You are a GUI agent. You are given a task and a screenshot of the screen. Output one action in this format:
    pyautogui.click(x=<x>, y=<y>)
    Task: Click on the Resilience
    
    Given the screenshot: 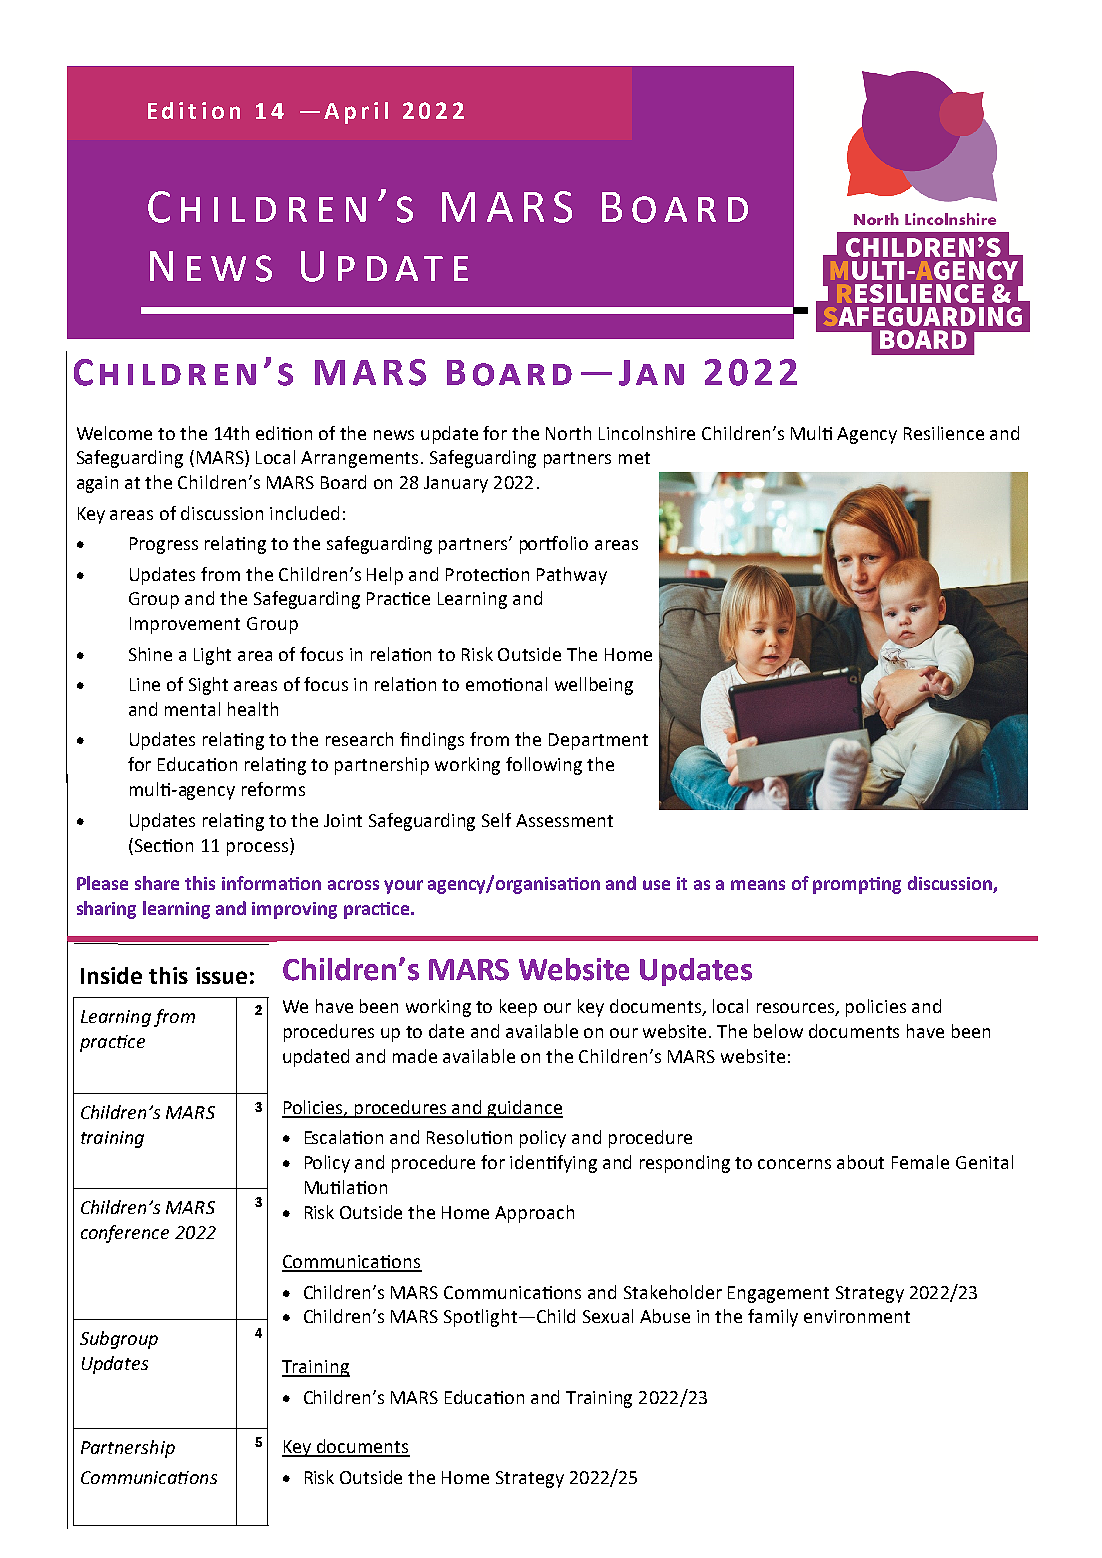 What is the action you would take?
    pyautogui.click(x=944, y=433)
